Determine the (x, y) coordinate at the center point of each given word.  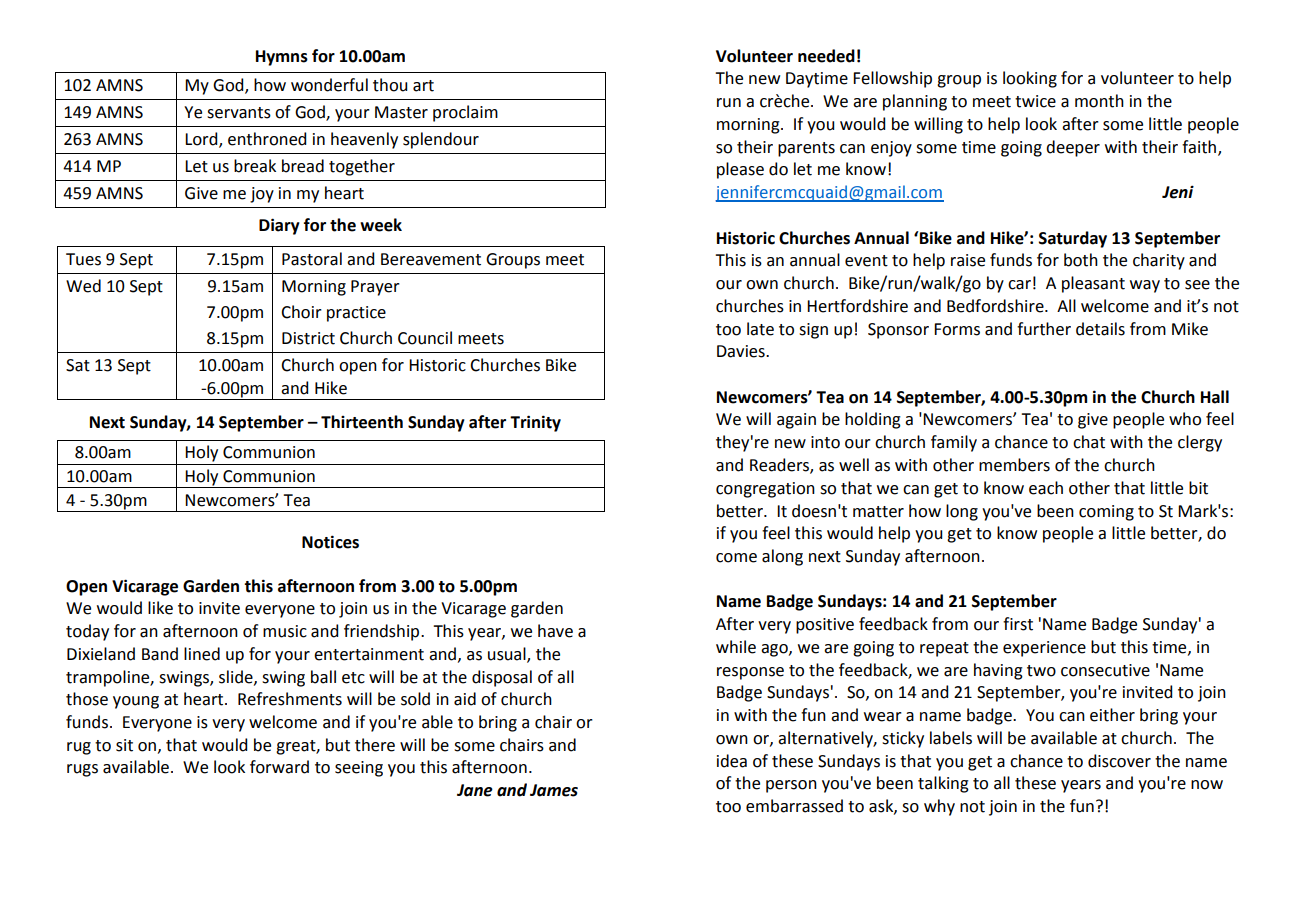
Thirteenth (362, 422)
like (160, 608)
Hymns (282, 58)
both (1081, 260)
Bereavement (431, 259)
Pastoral (312, 259)
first (1018, 624)
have (555, 631)
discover (1119, 761)
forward (279, 767)
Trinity (535, 423)
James (554, 790)
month (1099, 101)
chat (1089, 442)
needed (826, 56)
